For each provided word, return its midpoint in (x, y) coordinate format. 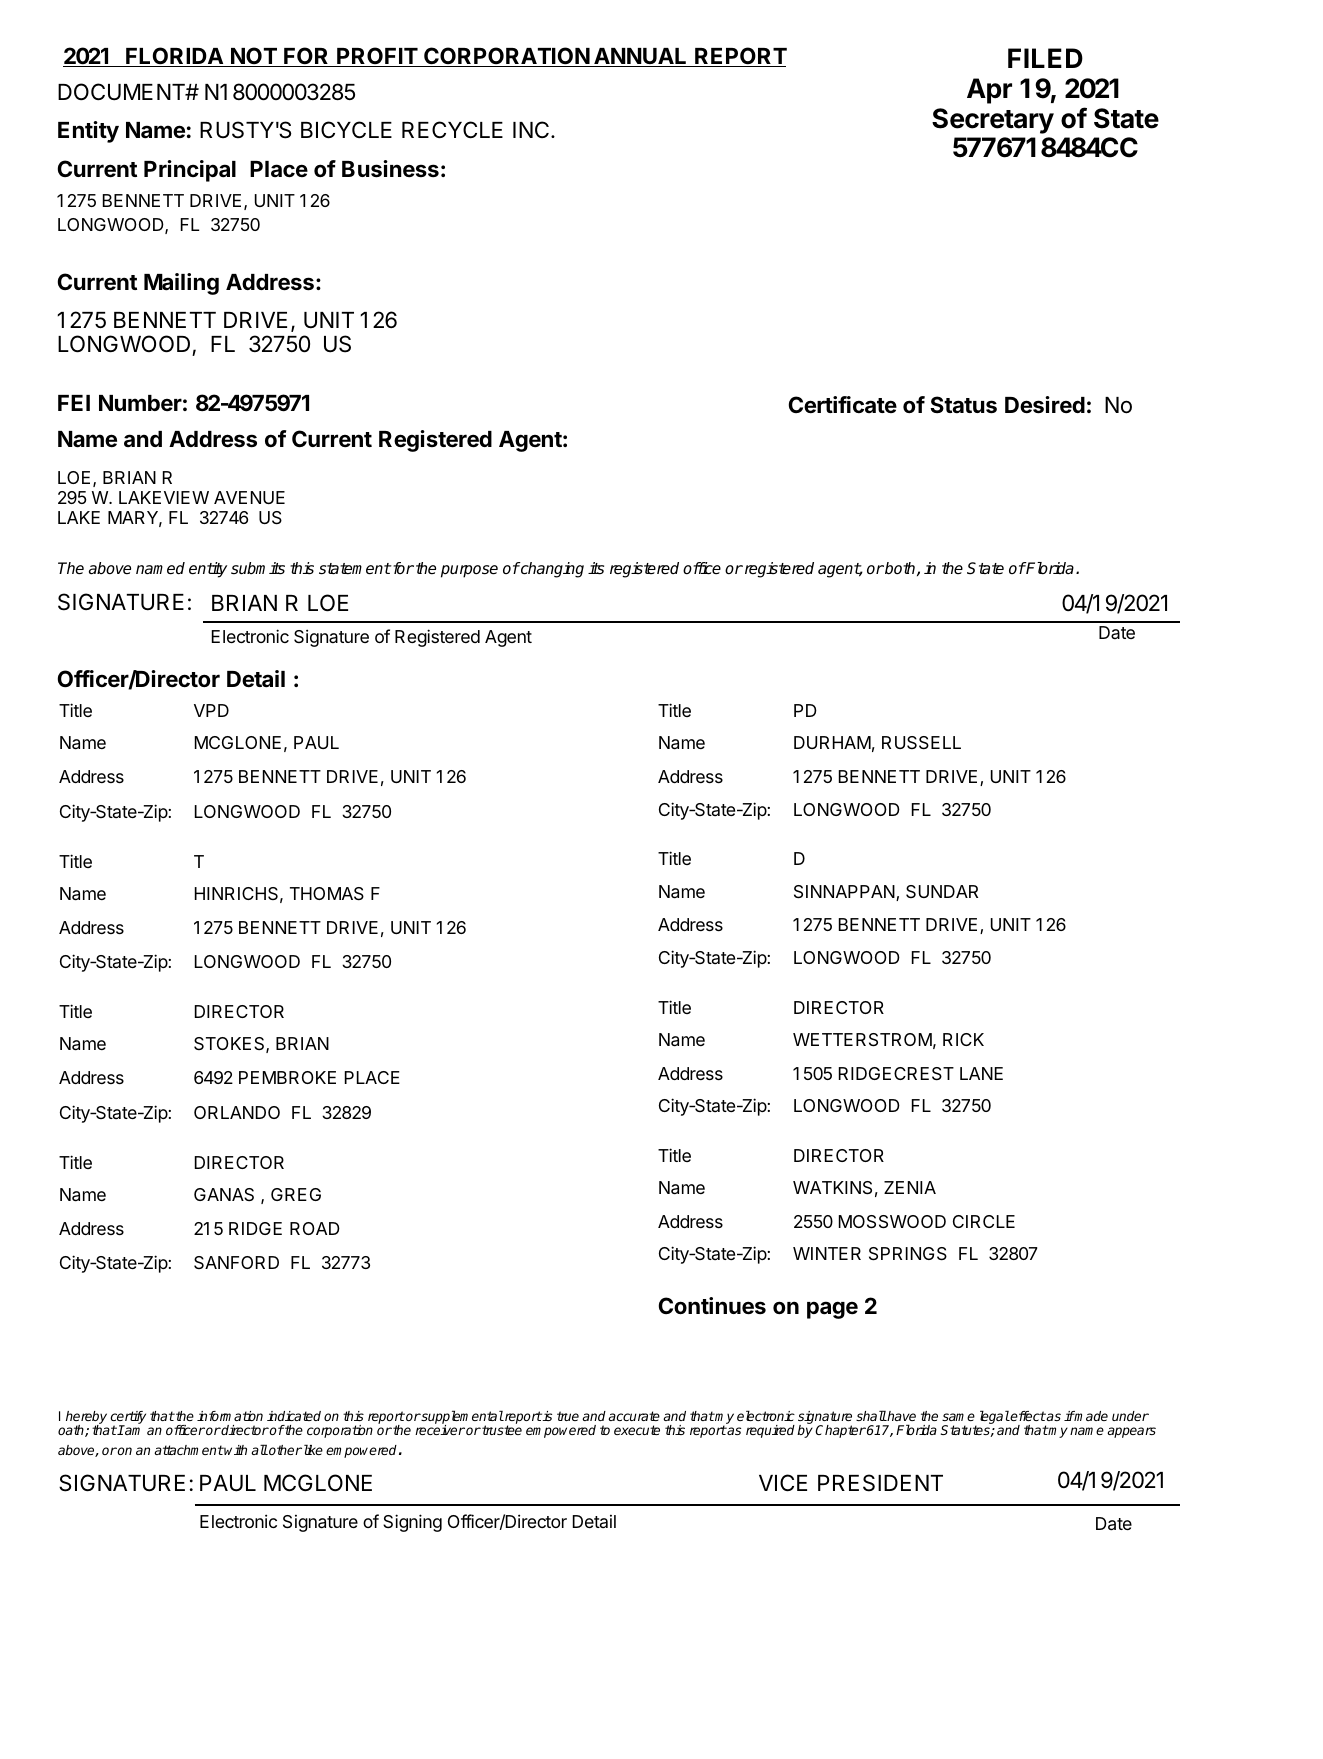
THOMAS (327, 894)
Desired (1045, 405)
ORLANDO (237, 1112)
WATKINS (832, 1188)
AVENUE (249, 497)
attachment (189, 1450)
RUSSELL (921, 743)
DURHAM (832, 742)
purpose (469, 571)
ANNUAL (640, 57)
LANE (981, 1073)
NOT (254, 57)
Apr (989, 91)
